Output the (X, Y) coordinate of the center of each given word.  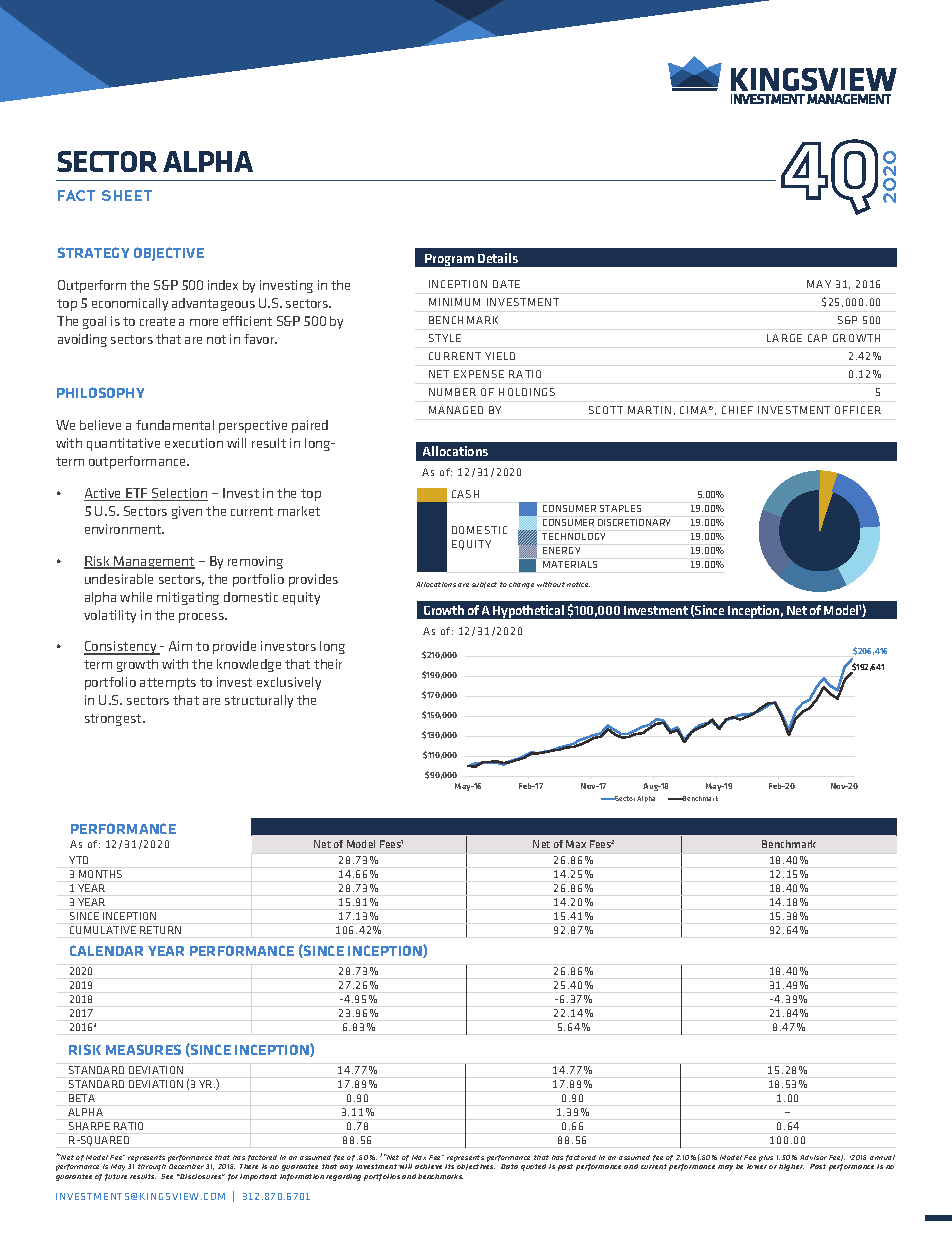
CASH (465, 494)
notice (578, 584)
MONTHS (100, 874)
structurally (259, 701)
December (186, 1166)
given (187, 512)
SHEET (127, 195)
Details (498, 258)
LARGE (784, 338)
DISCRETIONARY (634, 522)
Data (509, 1166)
